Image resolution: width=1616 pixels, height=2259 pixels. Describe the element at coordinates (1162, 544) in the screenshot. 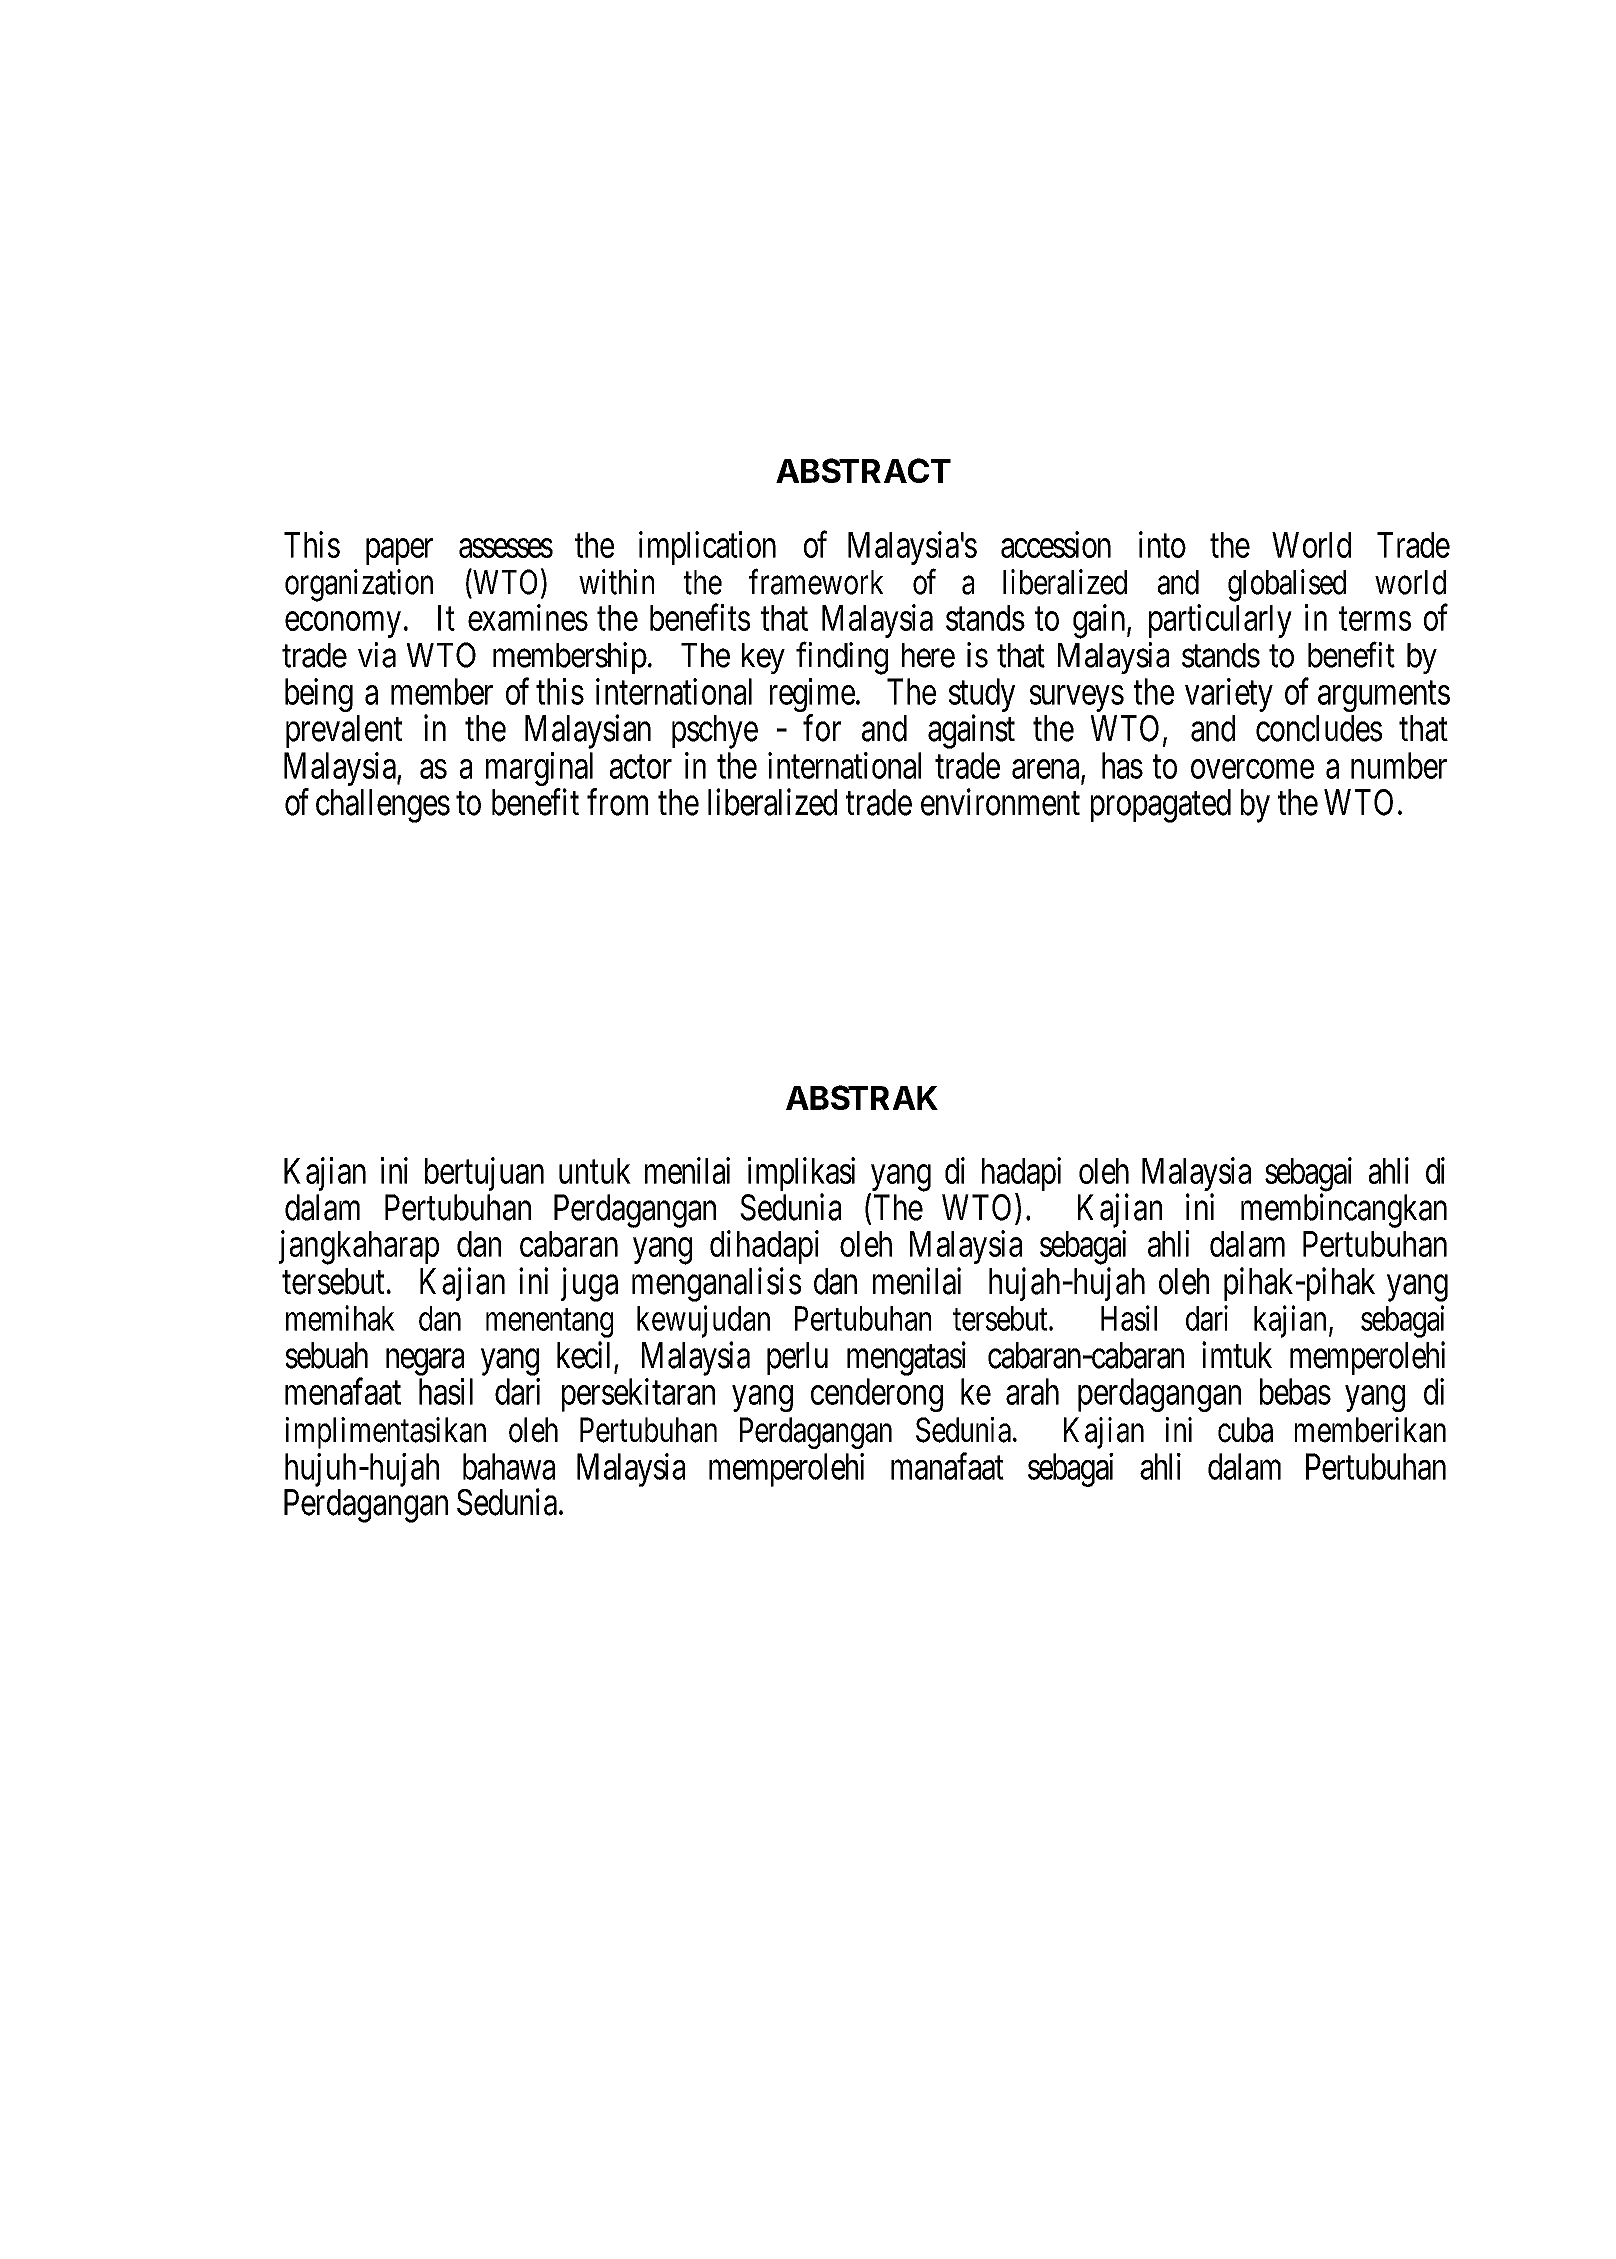

I see `into` at that location.
